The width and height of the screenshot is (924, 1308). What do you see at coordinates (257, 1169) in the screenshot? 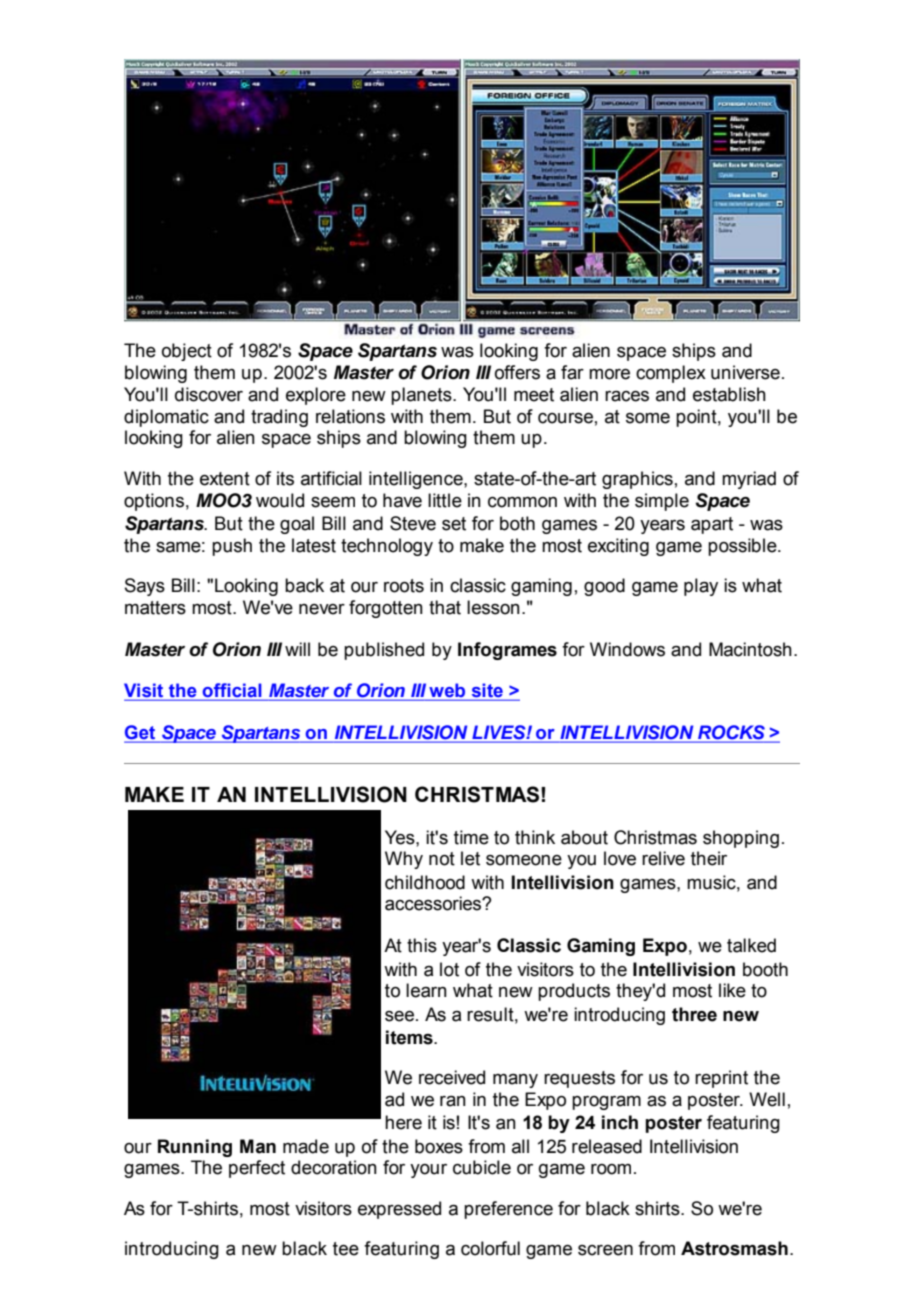
I see `perfect` at bounding box center [257, 1169].
